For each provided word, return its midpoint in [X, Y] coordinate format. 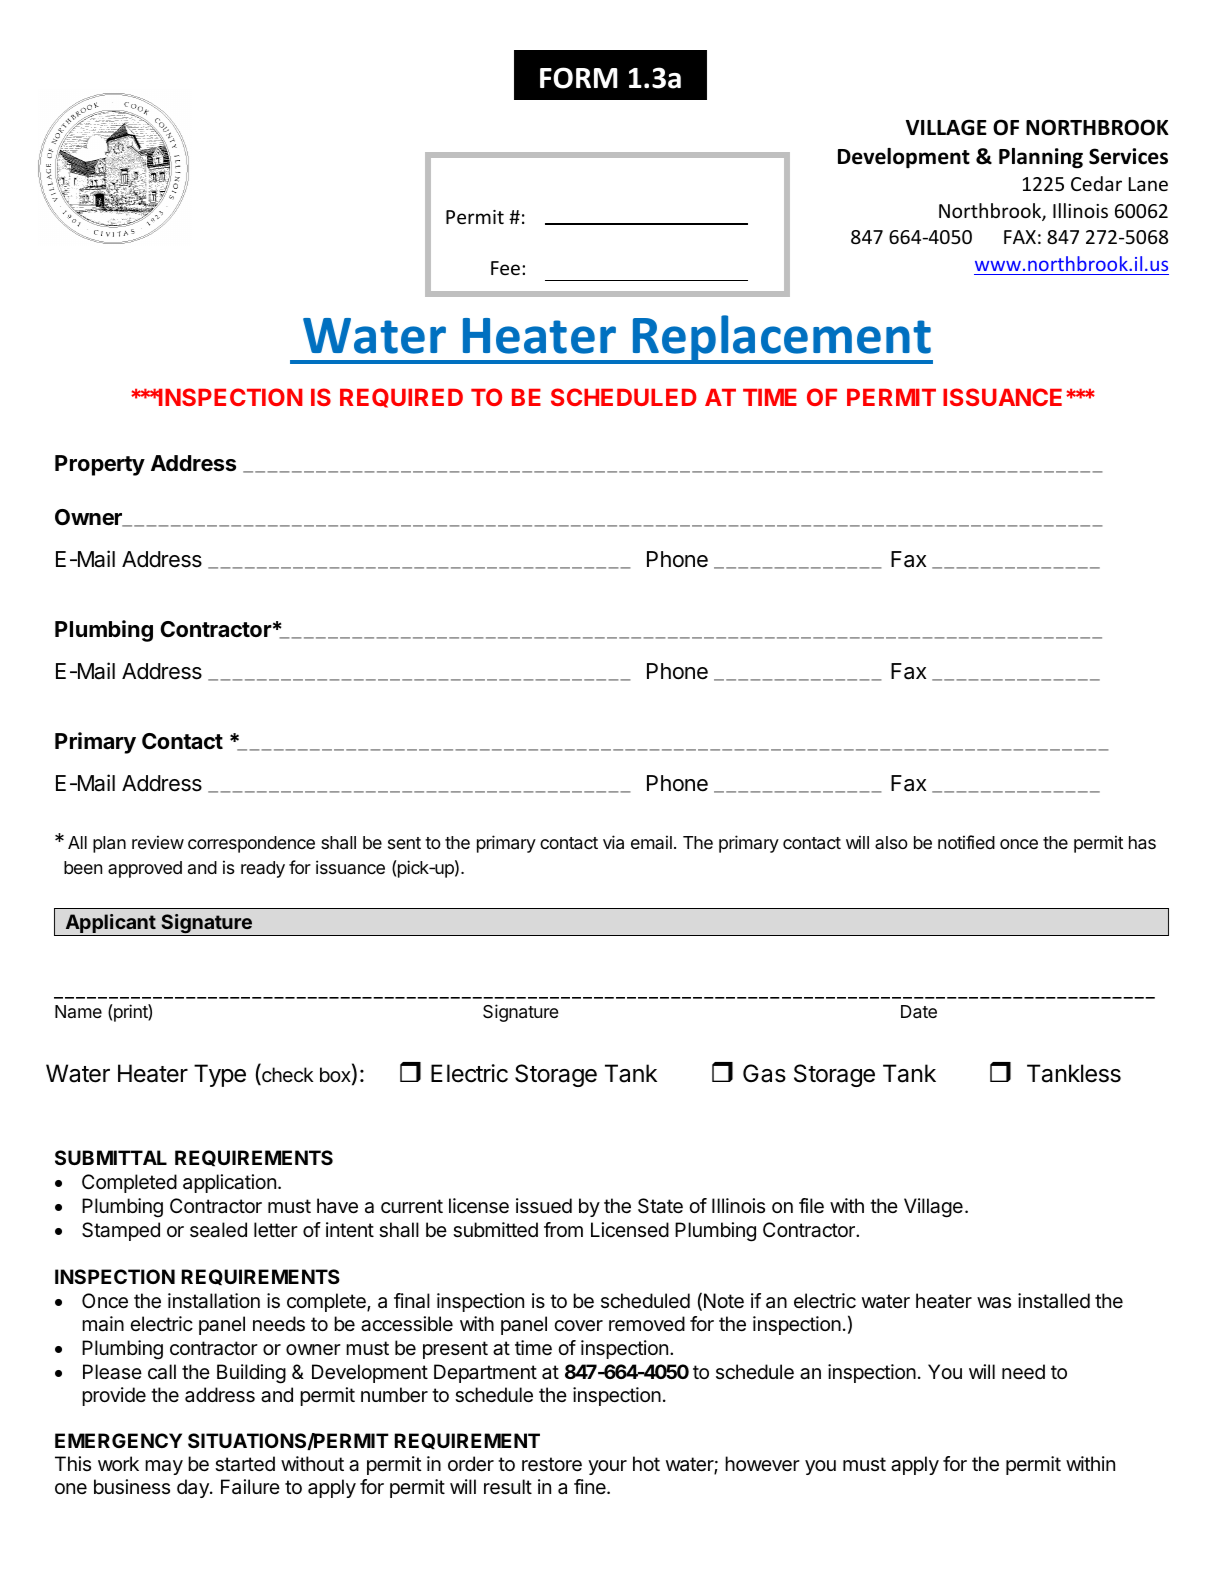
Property [100, 465]
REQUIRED [401, 398]
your [607, 1467]
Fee [507, 268]
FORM [579, 78]
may [164, 1467]
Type [220, 1075]
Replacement [782, 339]
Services [1128, 156]
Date [919, 1012]
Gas [764, 1073]
